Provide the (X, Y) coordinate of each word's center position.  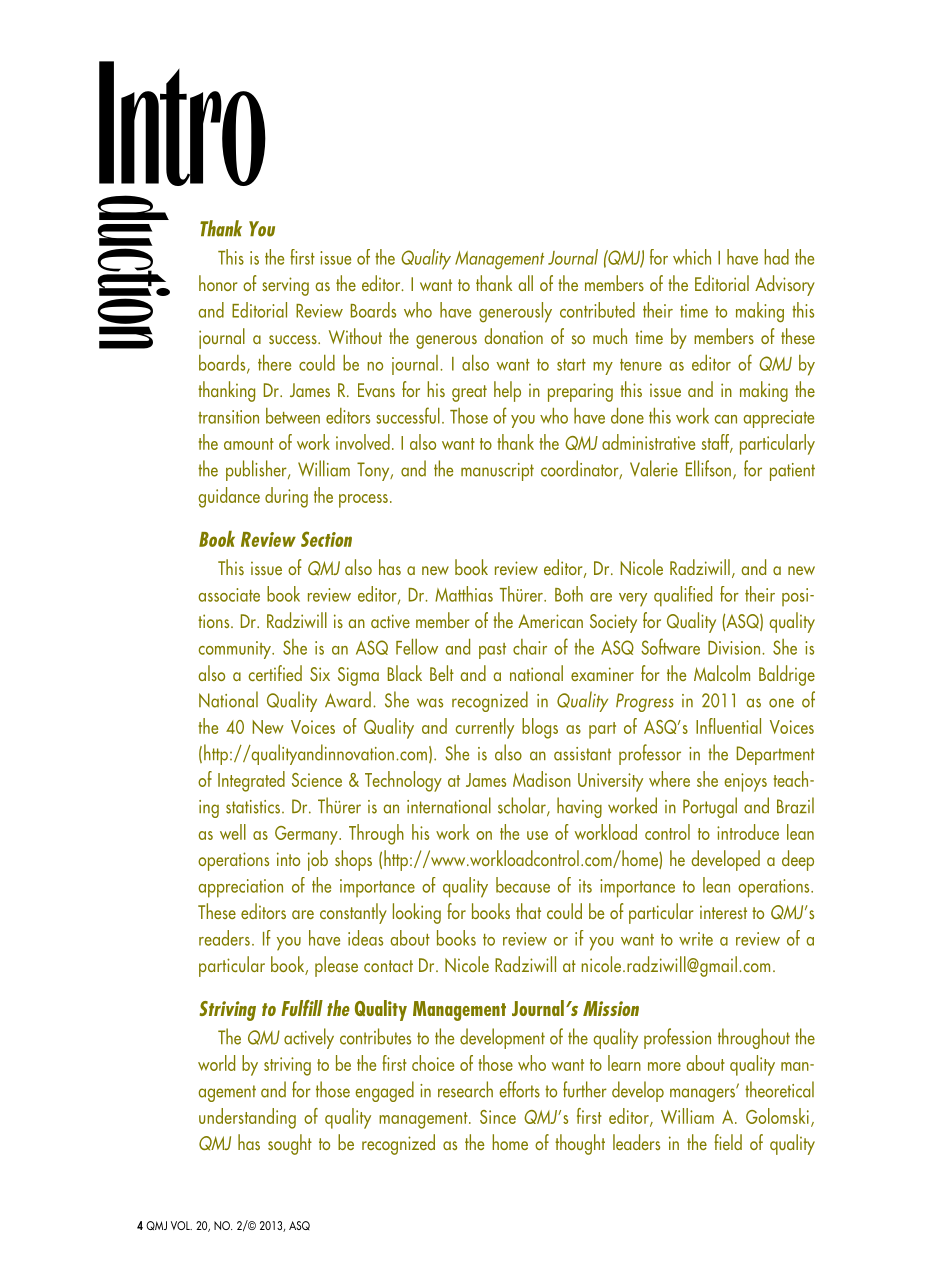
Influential (728, 726)
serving (285, 286)
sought (290, 1144)
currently (484, 728)
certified (275, 673)
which (692, 257)
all (525, 283)
